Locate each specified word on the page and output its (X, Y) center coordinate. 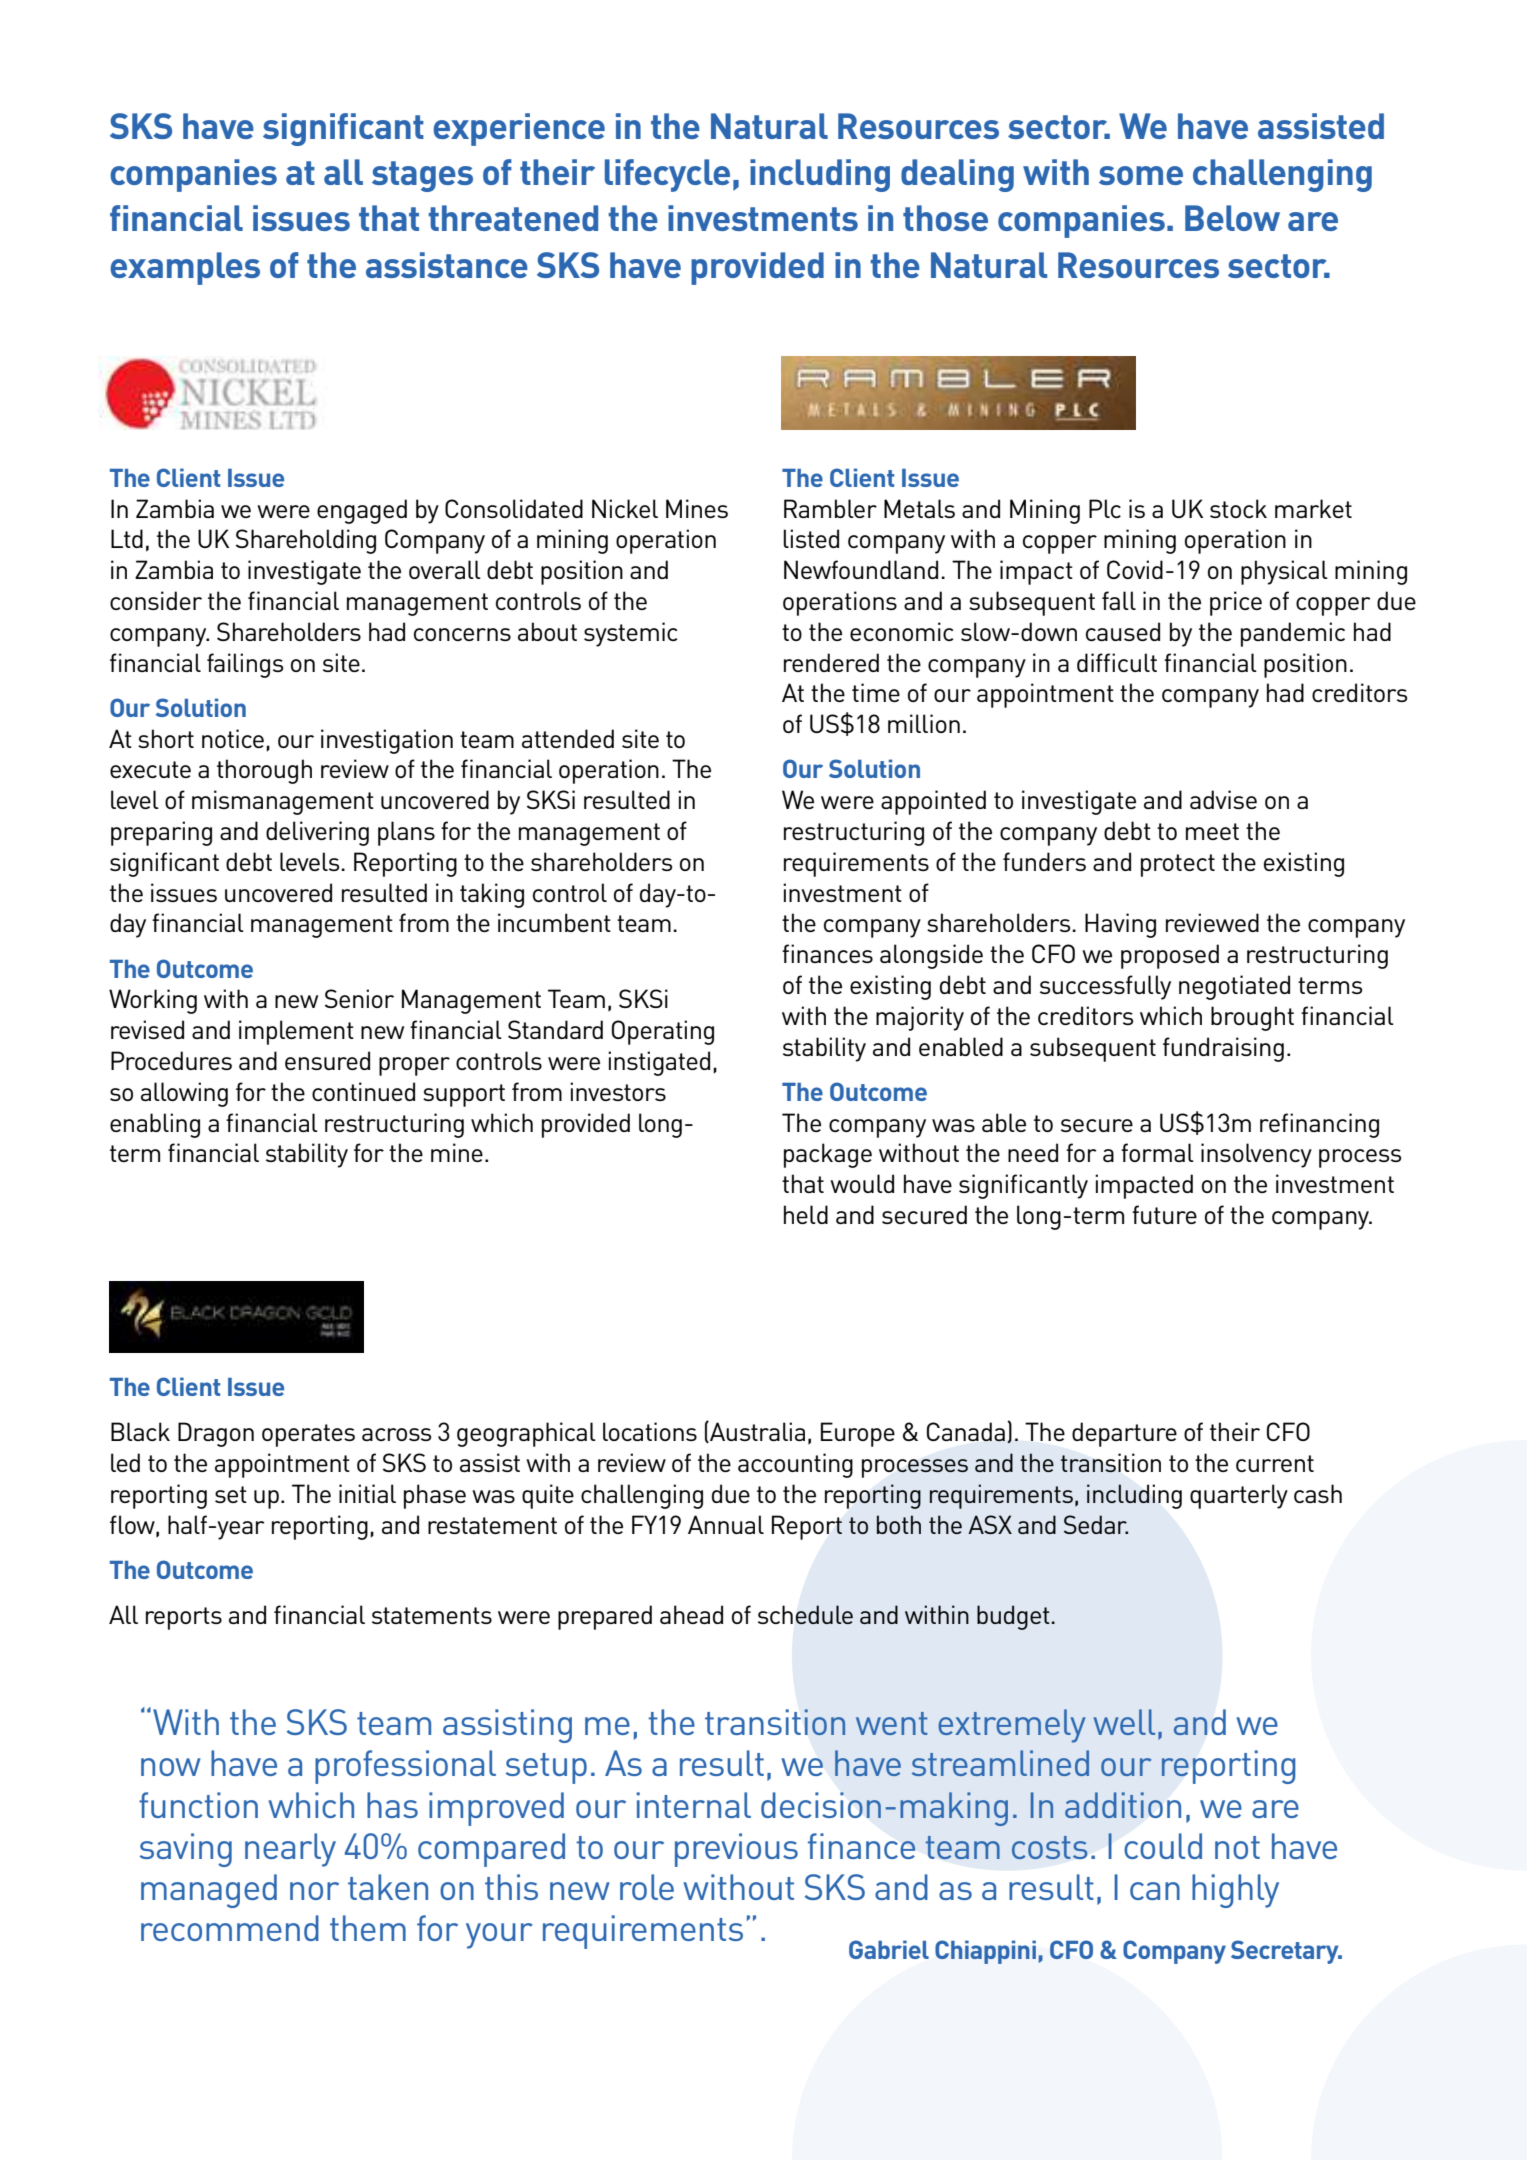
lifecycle (667, 175)
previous (736, 1850)
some (1141, 175)
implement (296, 1032)
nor (314, 1891)
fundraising (1223, 1049)
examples (185, 268)
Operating (663, 1032)
